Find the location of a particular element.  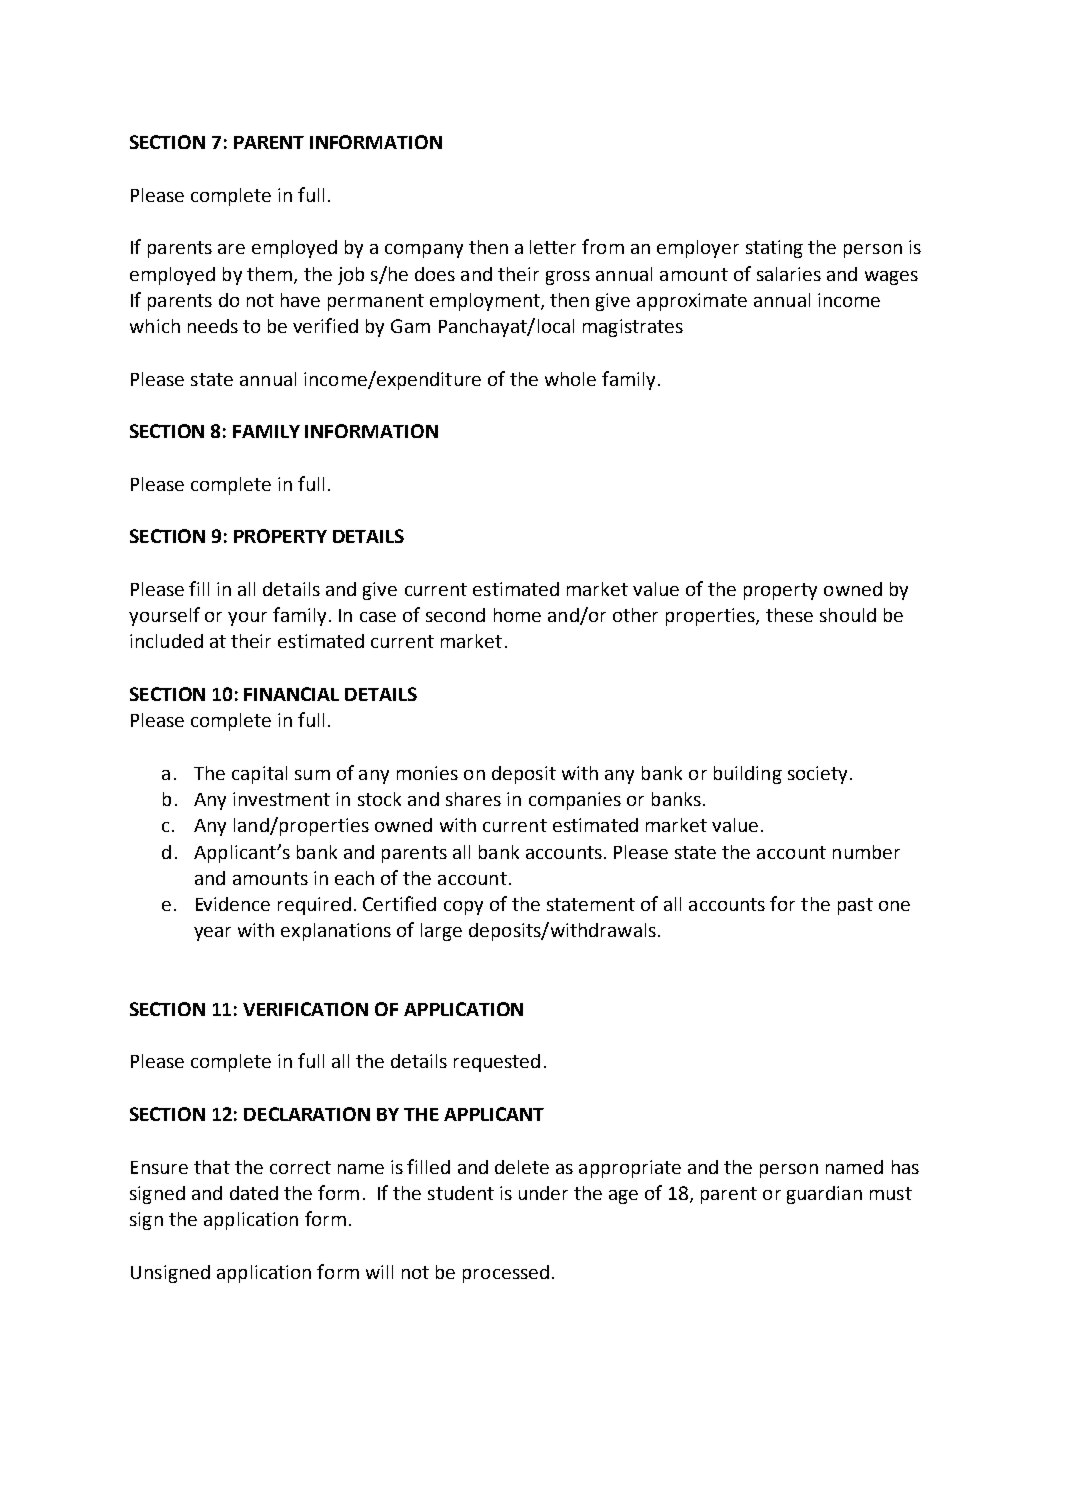

gross is located at coordinates (568, 278).
